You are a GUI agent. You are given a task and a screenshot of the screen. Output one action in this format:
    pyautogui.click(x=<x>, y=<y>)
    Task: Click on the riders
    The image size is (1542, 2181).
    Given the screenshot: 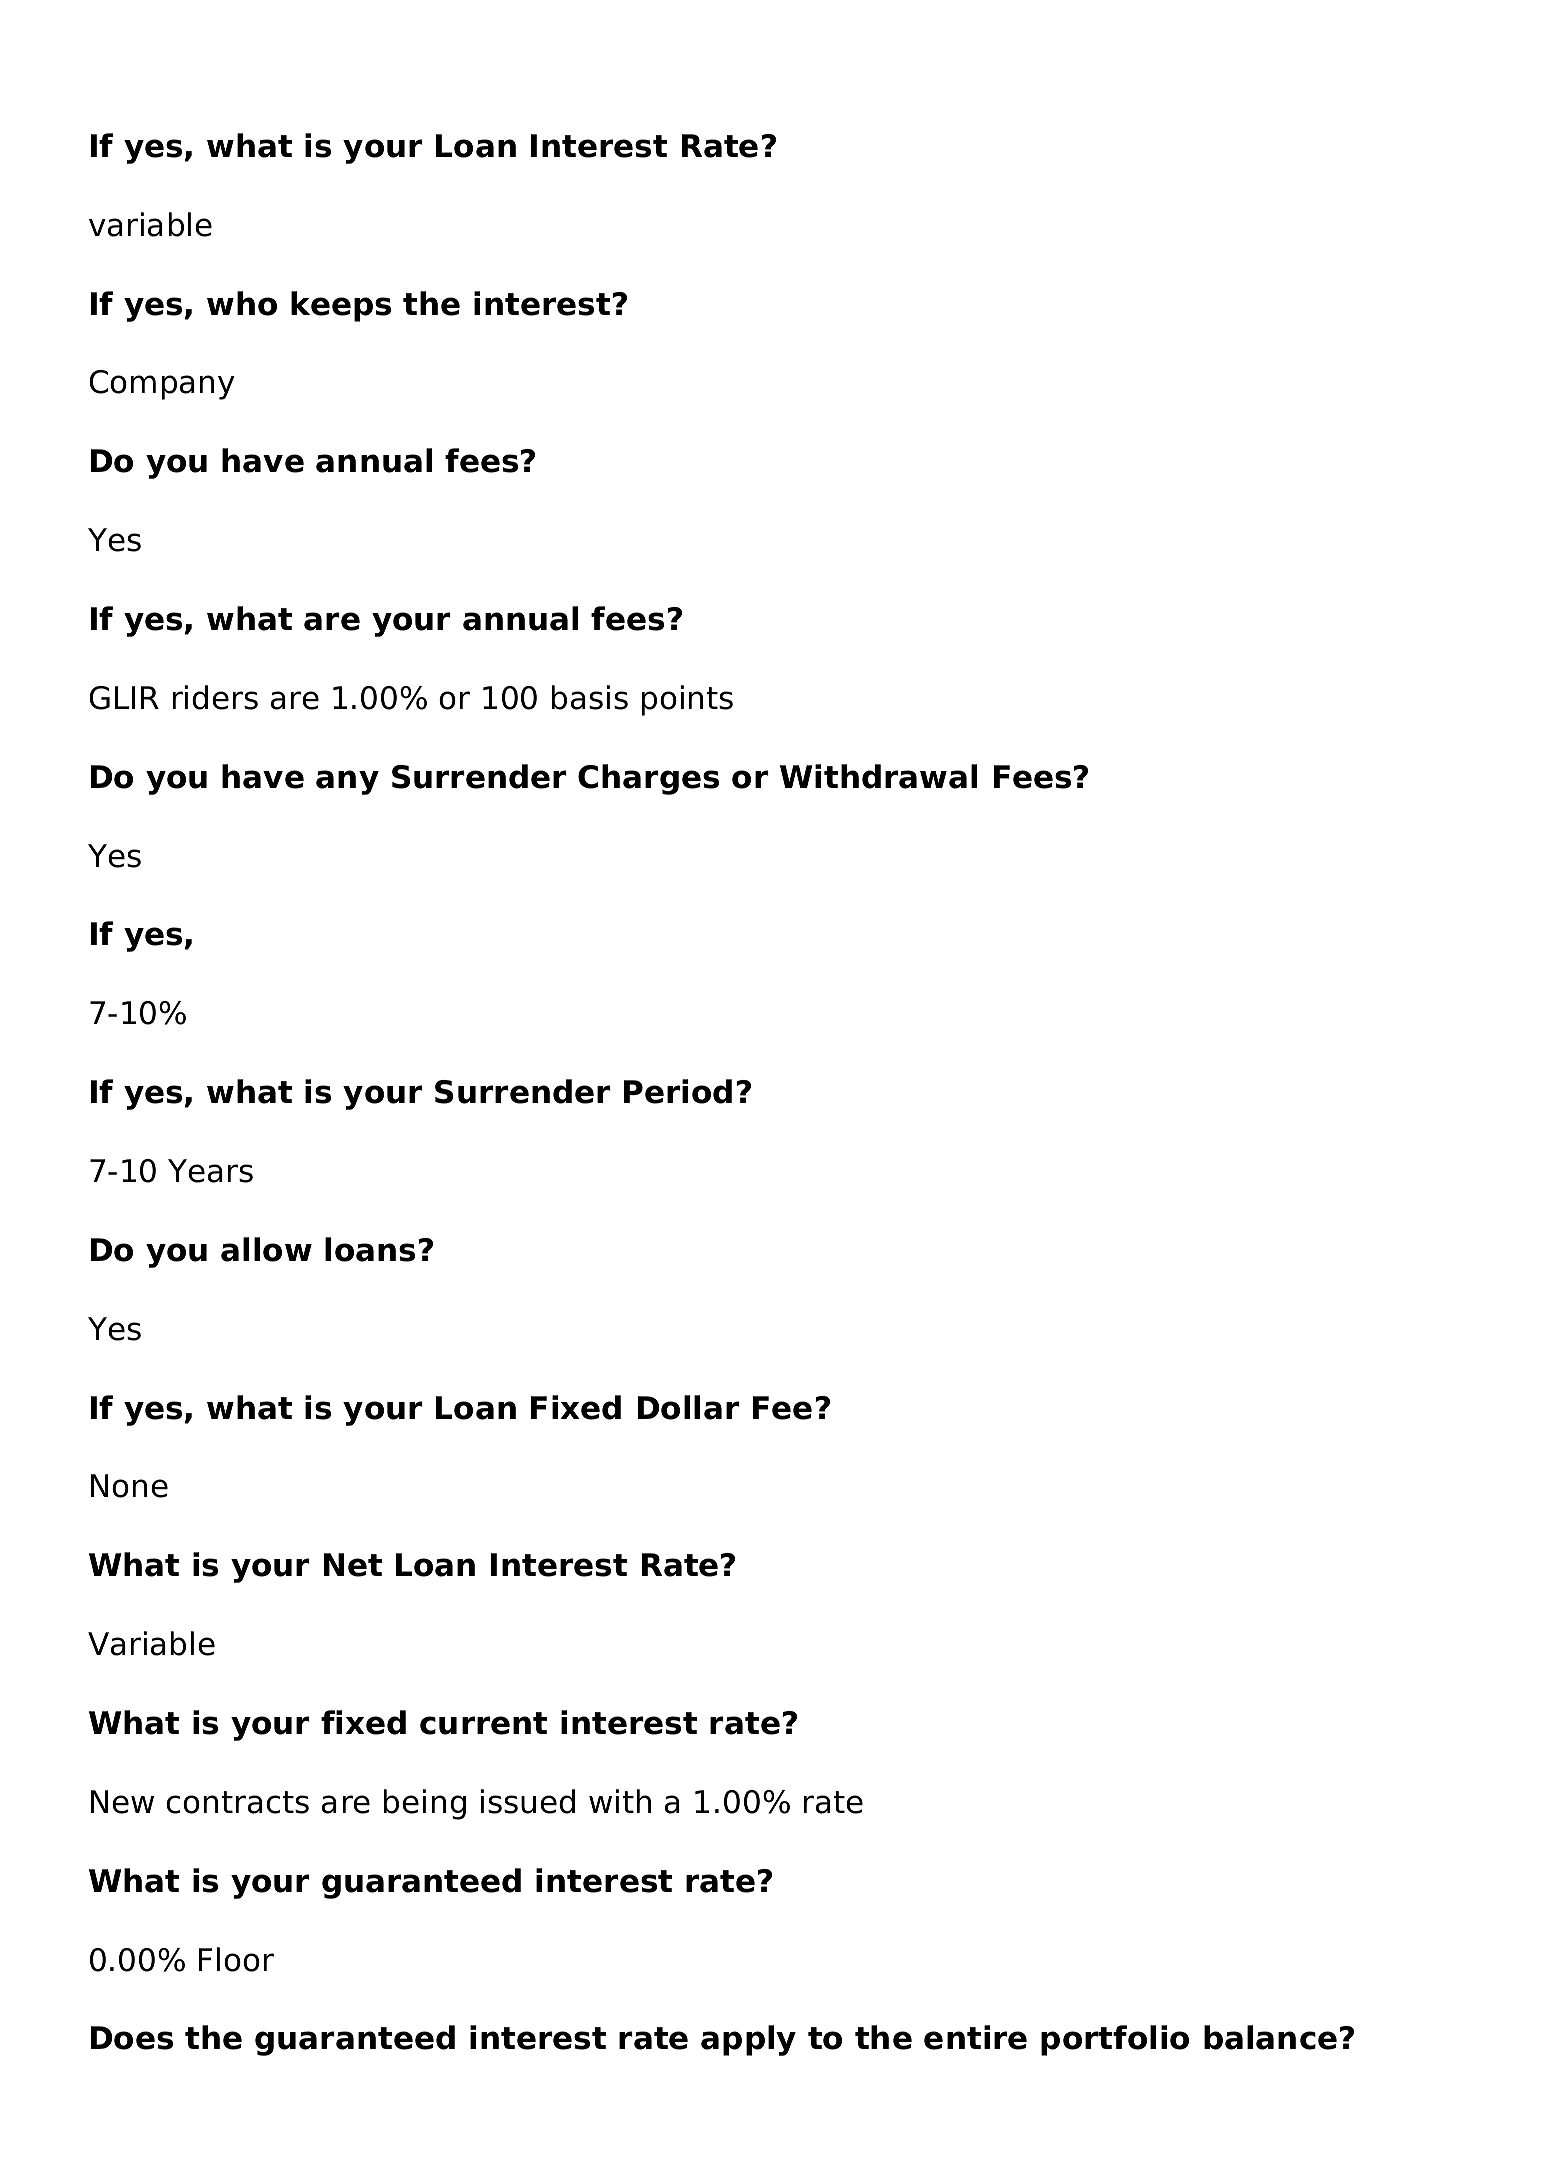 What is the action you would take?
    pyautogui.click(x=215, y=697)
